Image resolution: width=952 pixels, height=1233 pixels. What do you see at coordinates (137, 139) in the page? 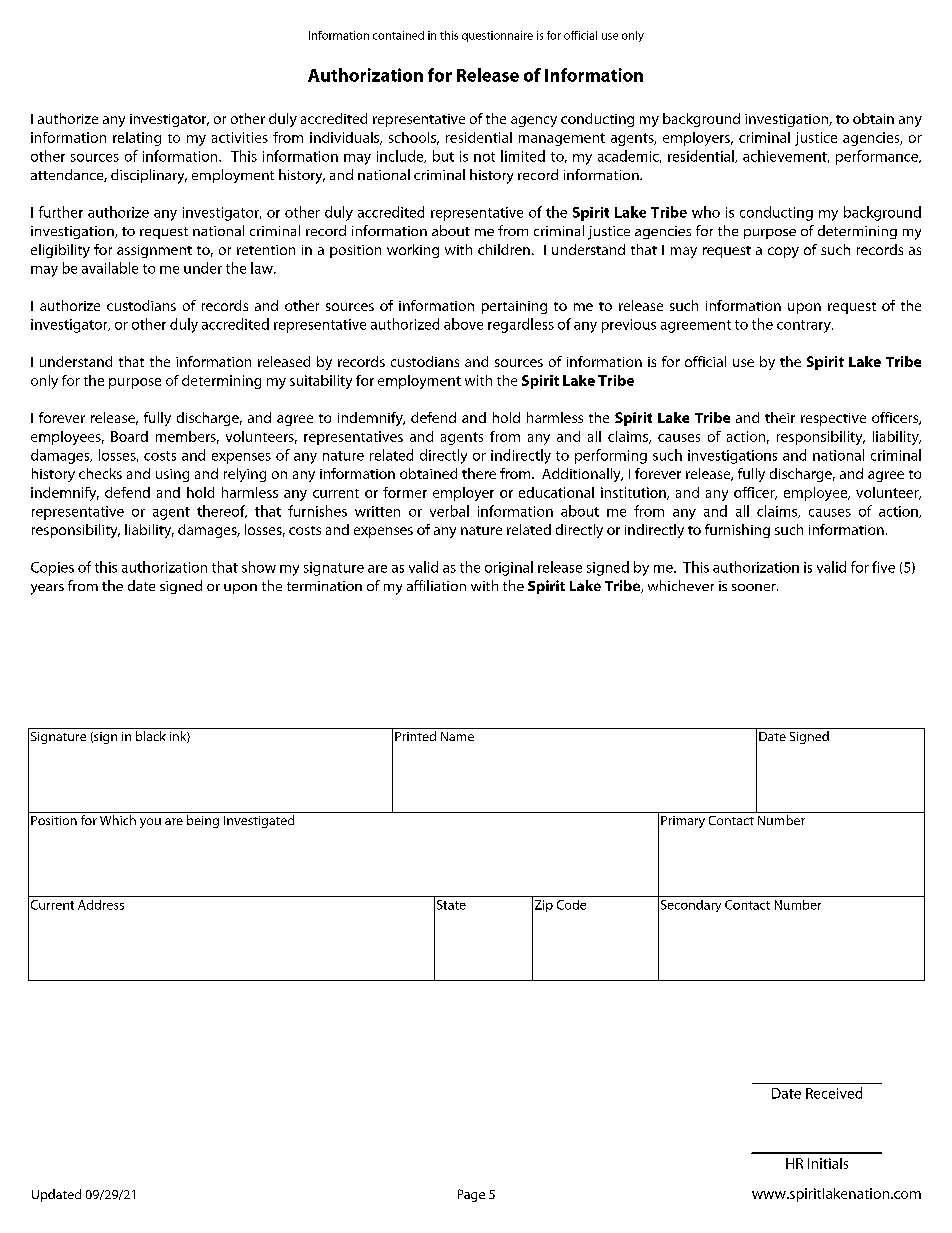
I see `relating` at bounding box center [137, 139].
